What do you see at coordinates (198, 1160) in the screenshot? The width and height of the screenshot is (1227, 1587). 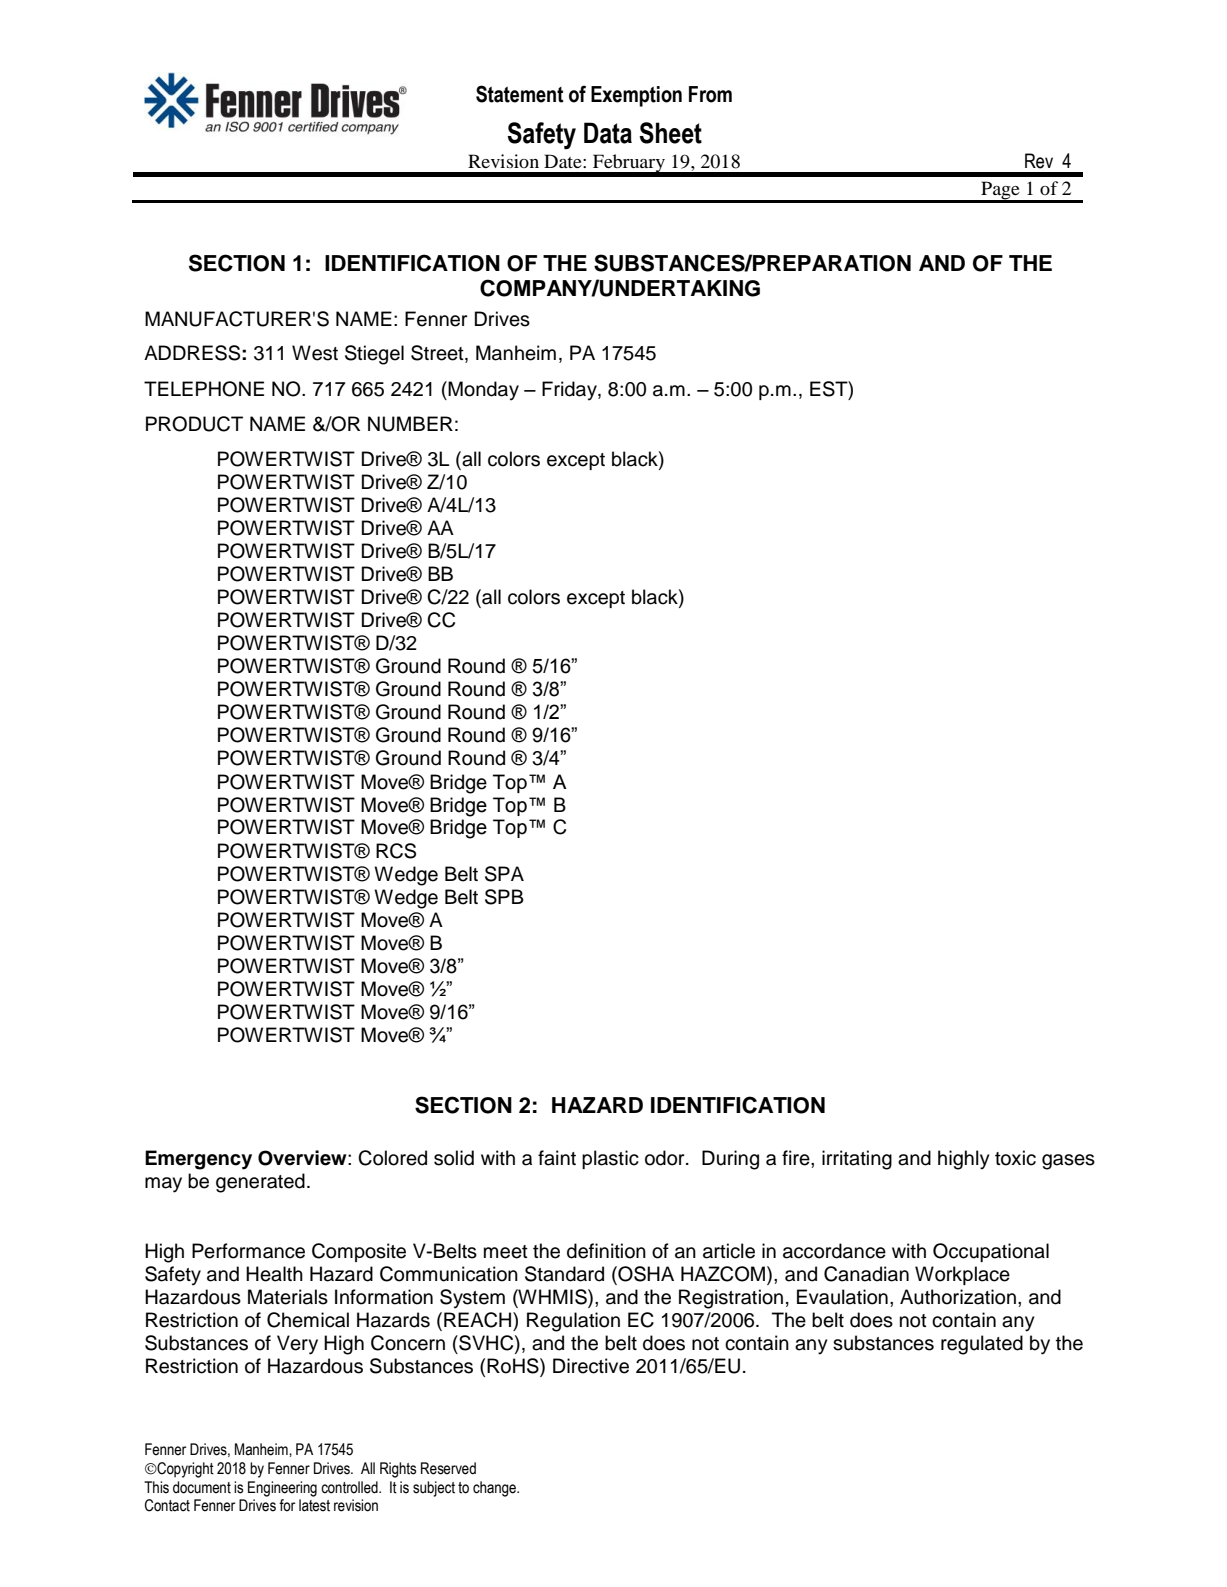 I see `Emergency` at bounding box center [198, 1160].
